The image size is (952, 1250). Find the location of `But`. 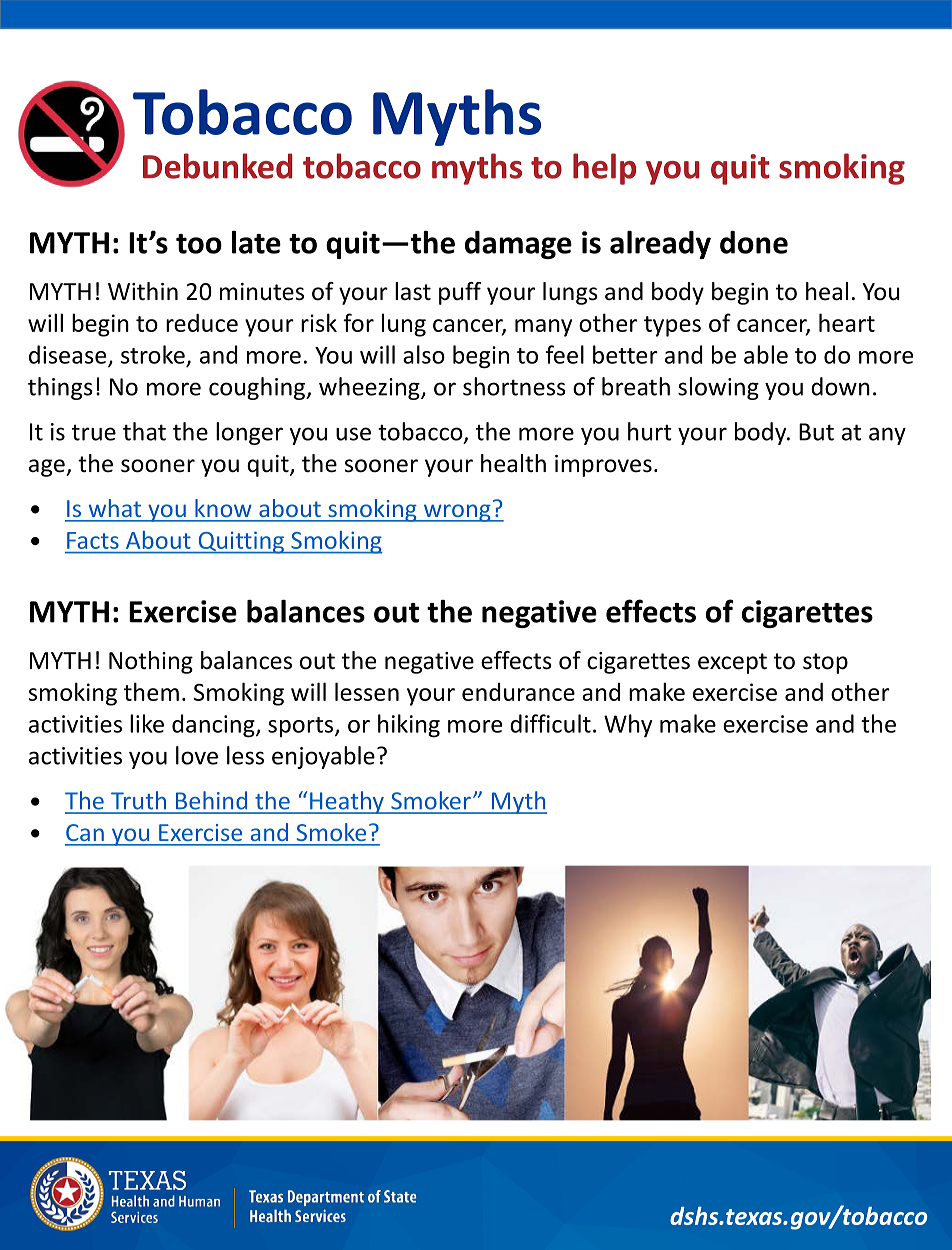

But is located at coordinates (816, 432).
